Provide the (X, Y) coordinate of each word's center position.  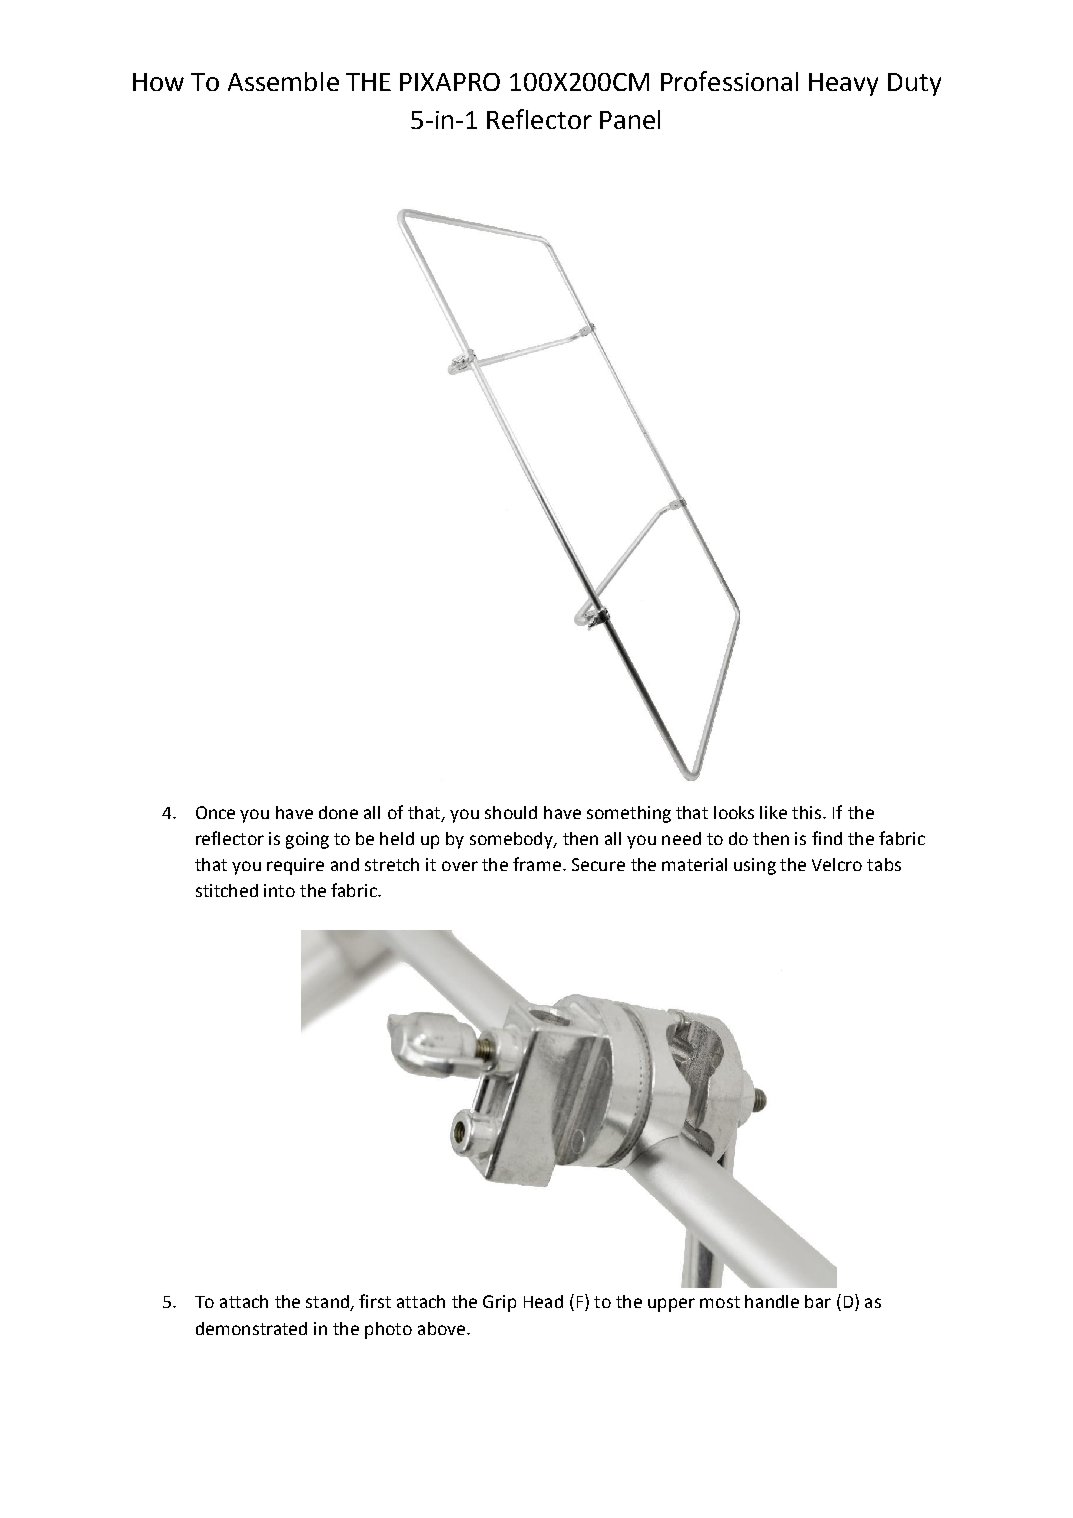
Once (215, 812)
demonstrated (251, 1328)
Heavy (843, 84)
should (511, 812)
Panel (630, 119)
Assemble (283, 81)
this (806, 812)
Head (543, 1301)
